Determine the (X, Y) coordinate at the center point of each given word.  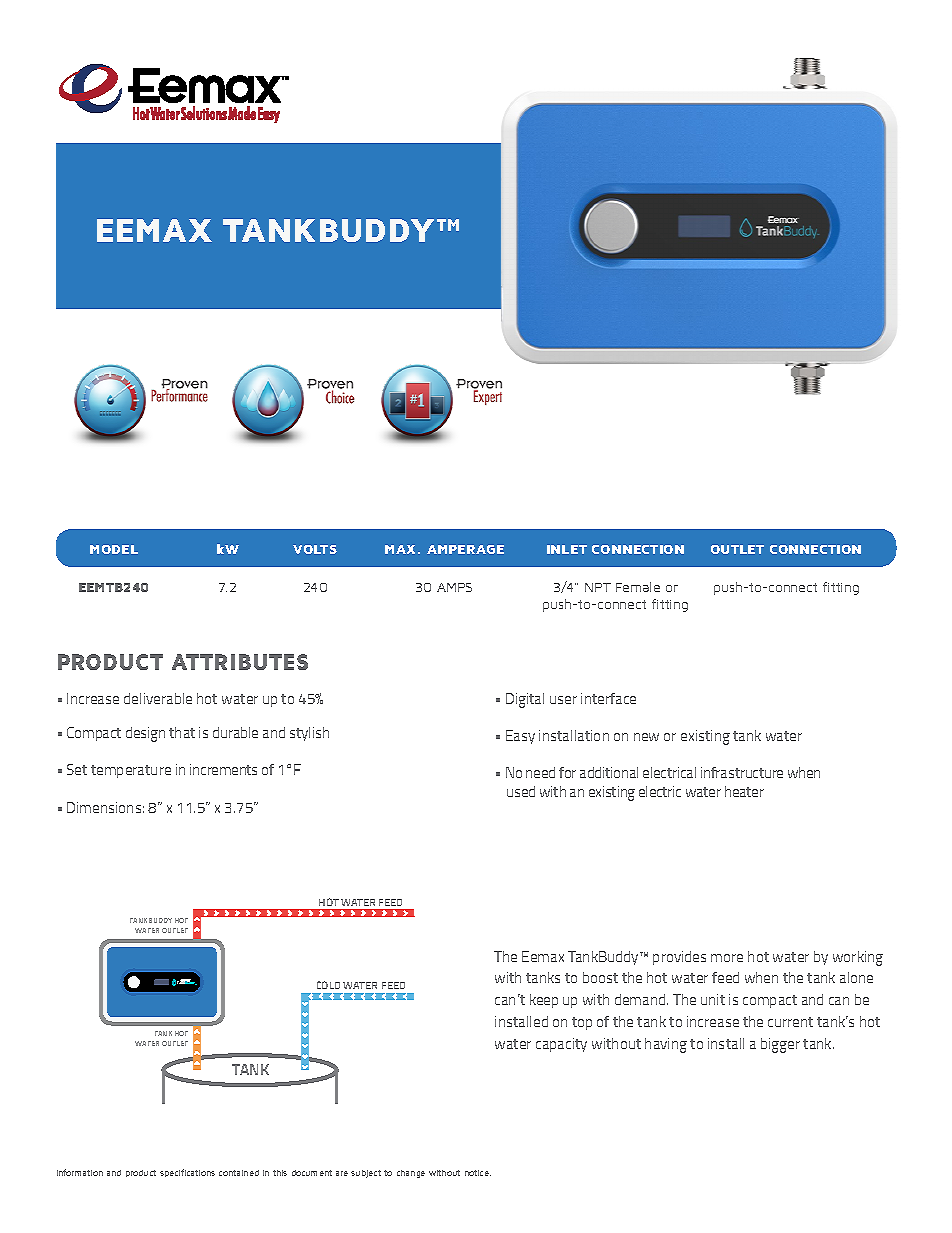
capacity (561, 1045)
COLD (328, 985)
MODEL (114, 549)
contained (239, 1173)
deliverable (158, 698)
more (727, 958)
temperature (131, 771)
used (521, 791)
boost (600, 977)
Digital (525, 700)
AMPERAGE (465, 549)
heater (744, 791)
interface (608, 698)
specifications (187, 1173)
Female (638, 587)
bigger (780, 1045)
